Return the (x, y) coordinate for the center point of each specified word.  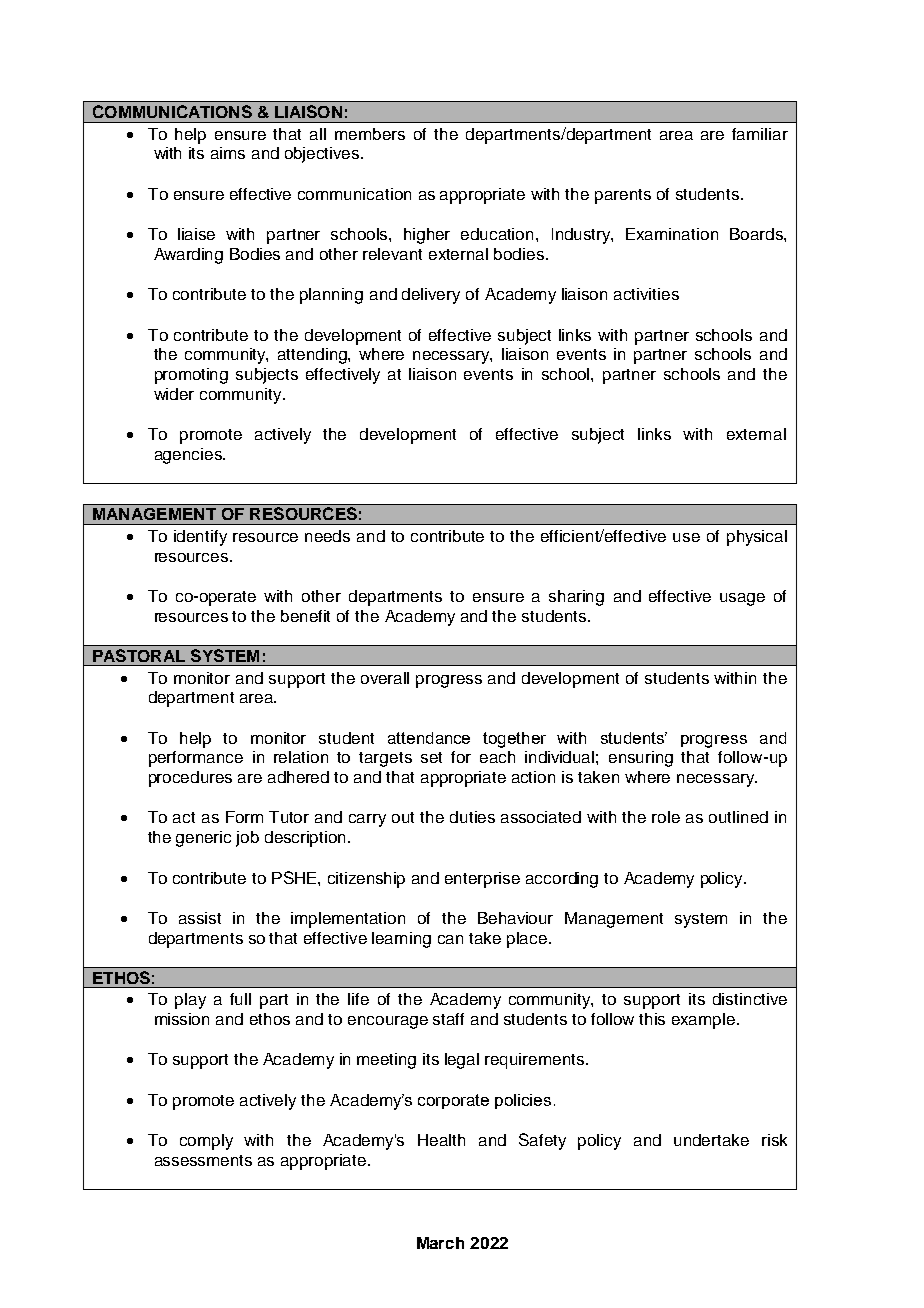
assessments (203, 1160)
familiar (760, 134)
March (440, 1243)
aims (228, 153)
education (497, 234)
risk (774, 1140)
